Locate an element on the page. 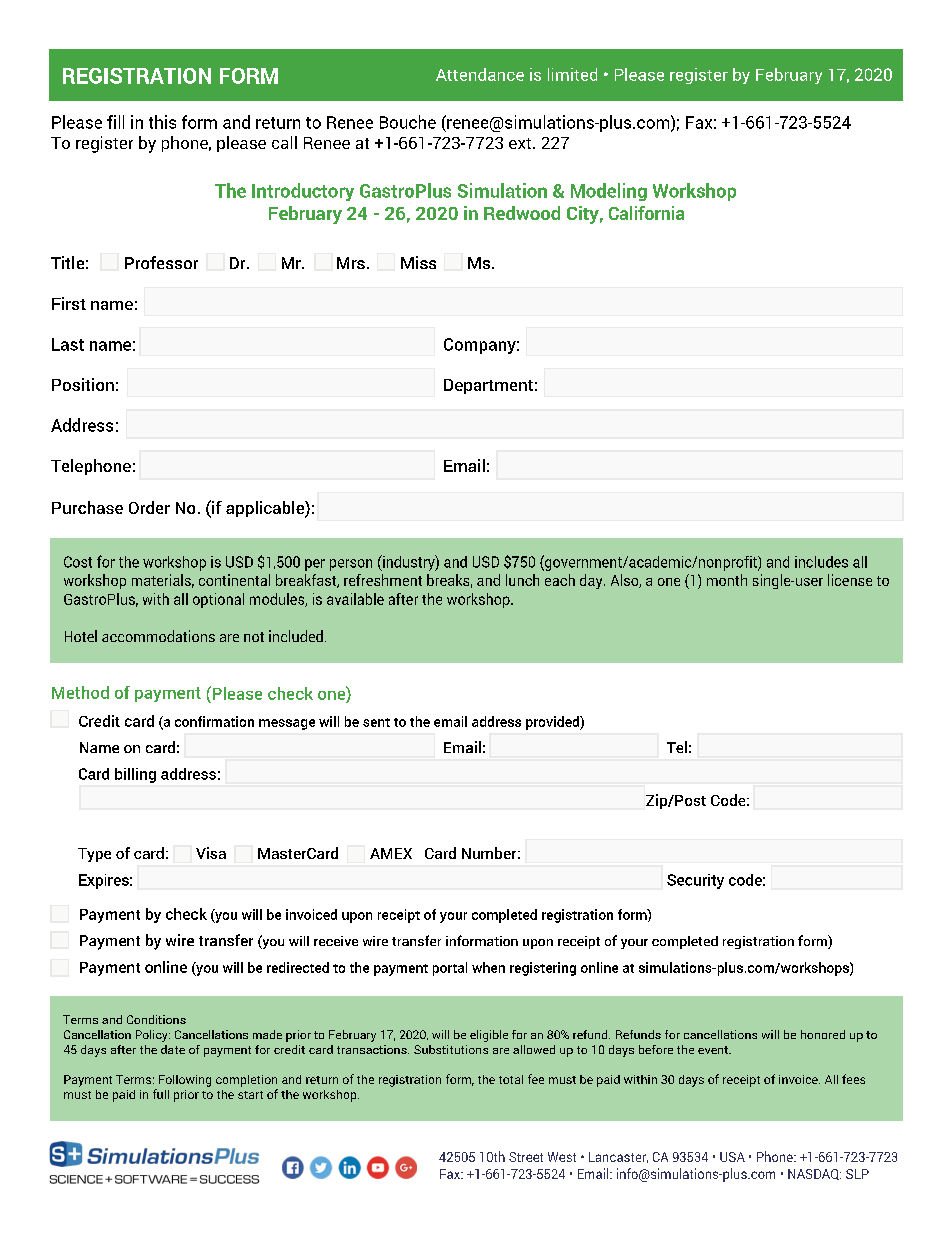 This image has width=952, height=1233. full is located at coordinates (161, 1094).
